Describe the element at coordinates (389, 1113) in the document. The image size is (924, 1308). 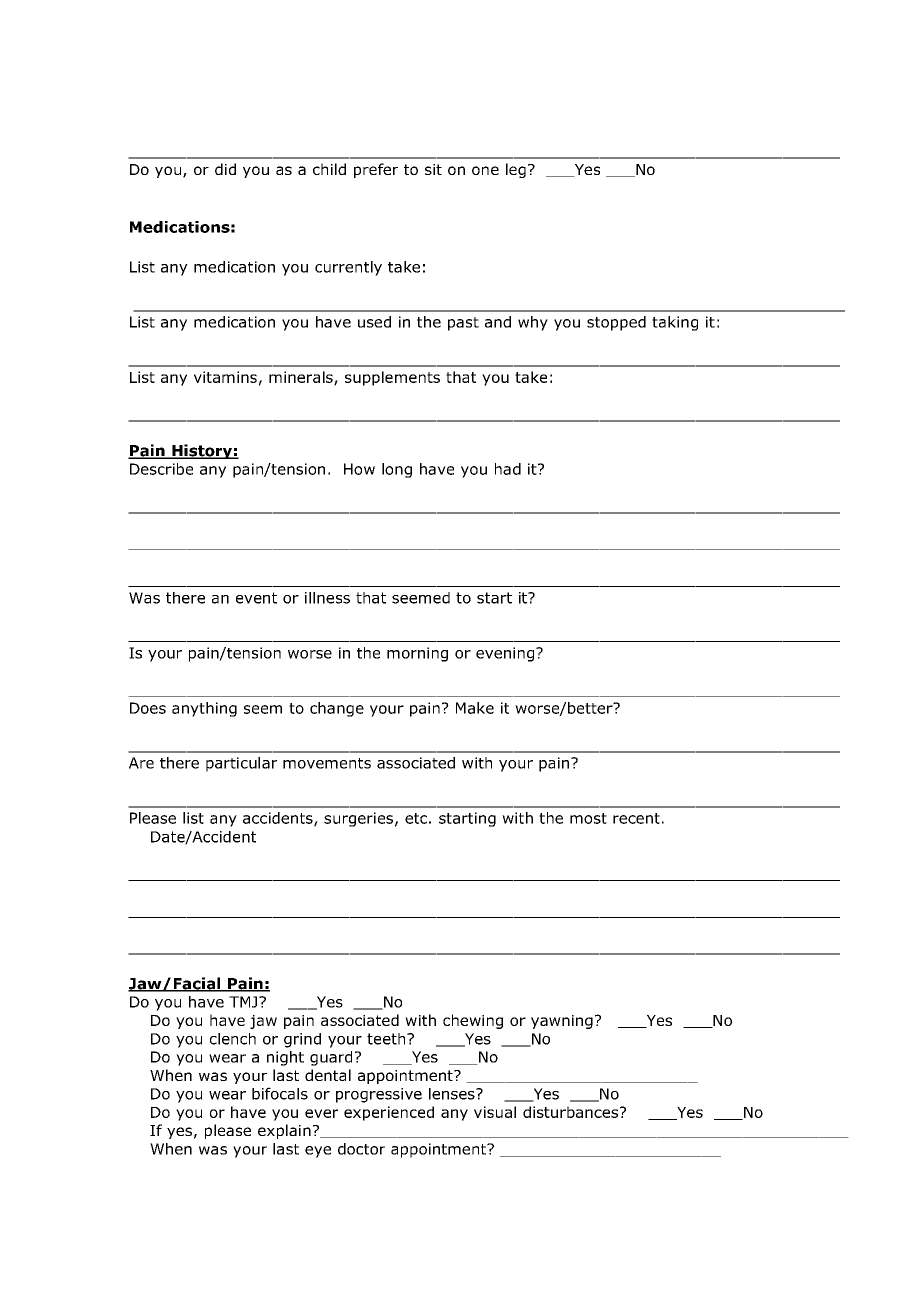
I see `experienced` at that location.
